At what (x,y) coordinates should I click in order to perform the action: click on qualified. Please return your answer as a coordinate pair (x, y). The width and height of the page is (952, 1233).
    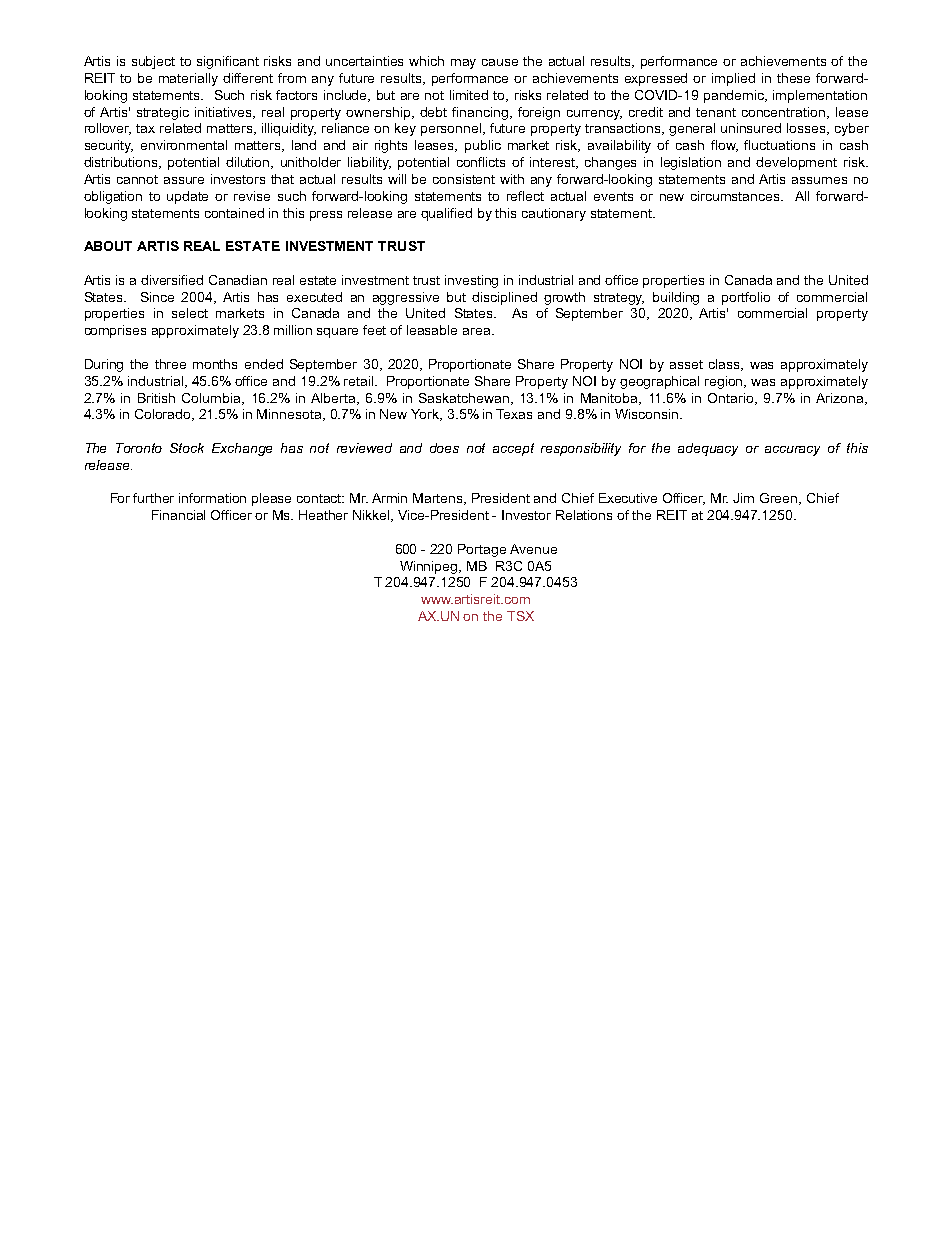
    Looking at the image, I should click on (446, 214).
